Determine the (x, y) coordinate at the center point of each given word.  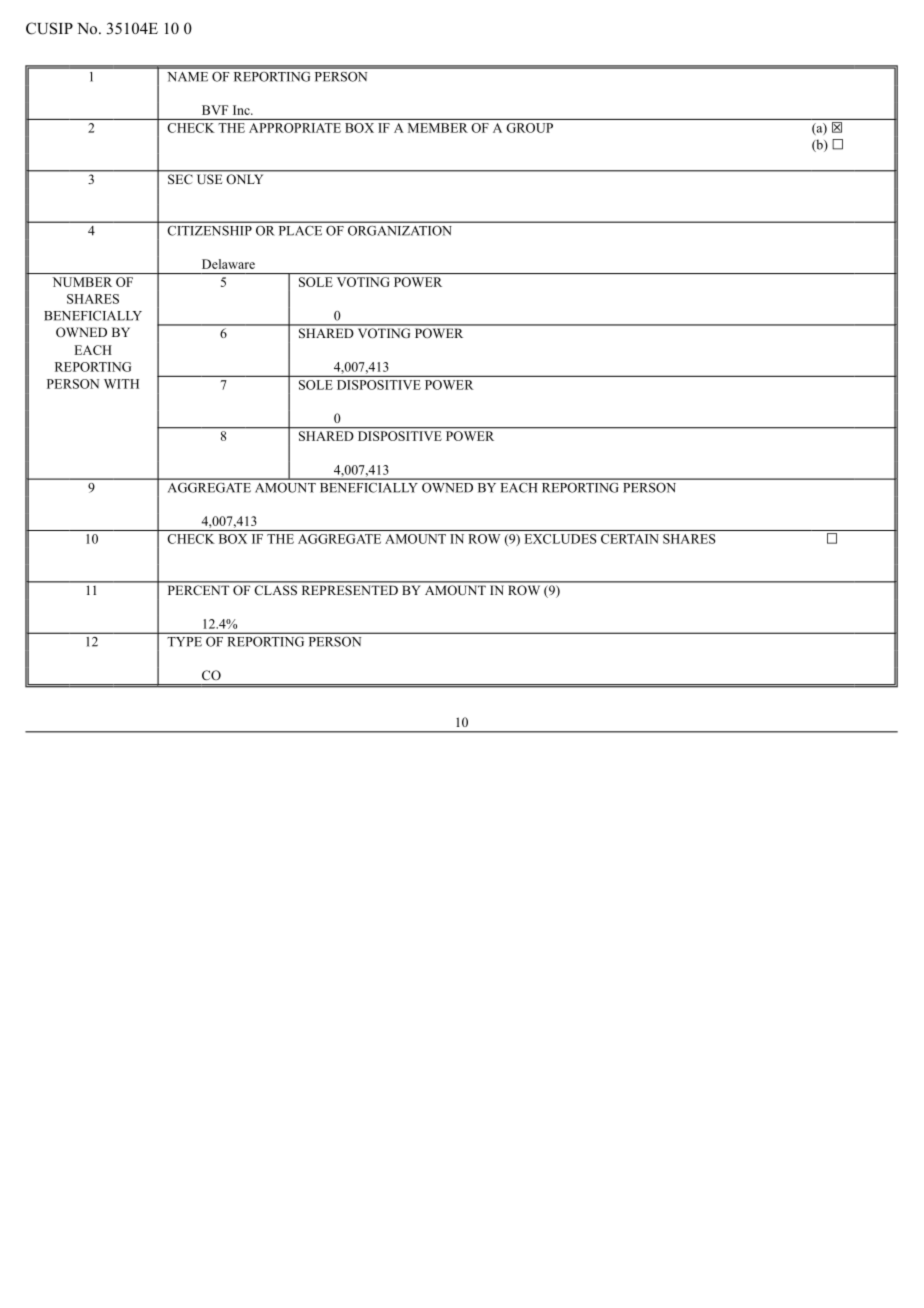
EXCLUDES (560, 539)
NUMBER (82, 282)
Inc (242, 110)
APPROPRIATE (295, 128)
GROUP (530, 128)
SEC (180, 179)
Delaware (228, 264)
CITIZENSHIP (210, 231)
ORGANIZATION (399, 231)
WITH (121, 384)
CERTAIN (630, 539)
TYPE (184, 642)
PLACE (300, 231)
